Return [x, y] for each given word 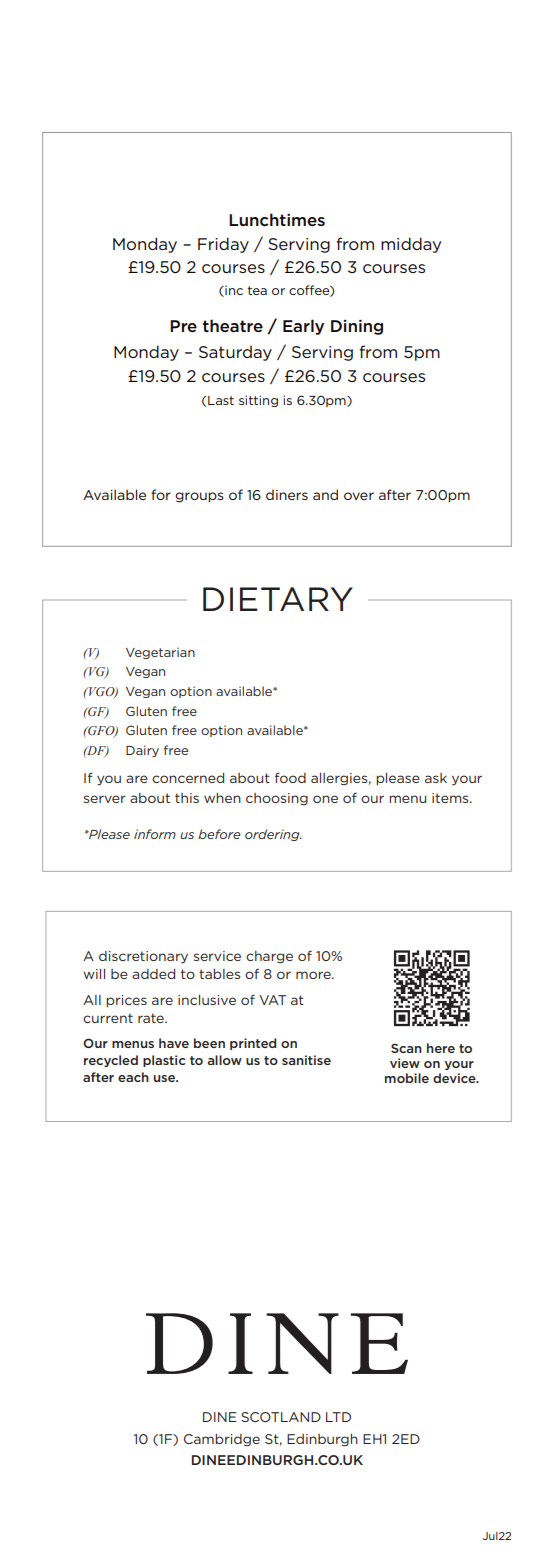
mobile [407, 1078]
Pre [183, 326]
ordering [273, 835]
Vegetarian [160, 653]
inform [155, 834]
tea [257, 290]
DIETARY [278, 599]
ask [436, 778]
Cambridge [222, 1440]
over [359, 496]
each [133, 1077]
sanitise [306, 1060]
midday [411, 245]
